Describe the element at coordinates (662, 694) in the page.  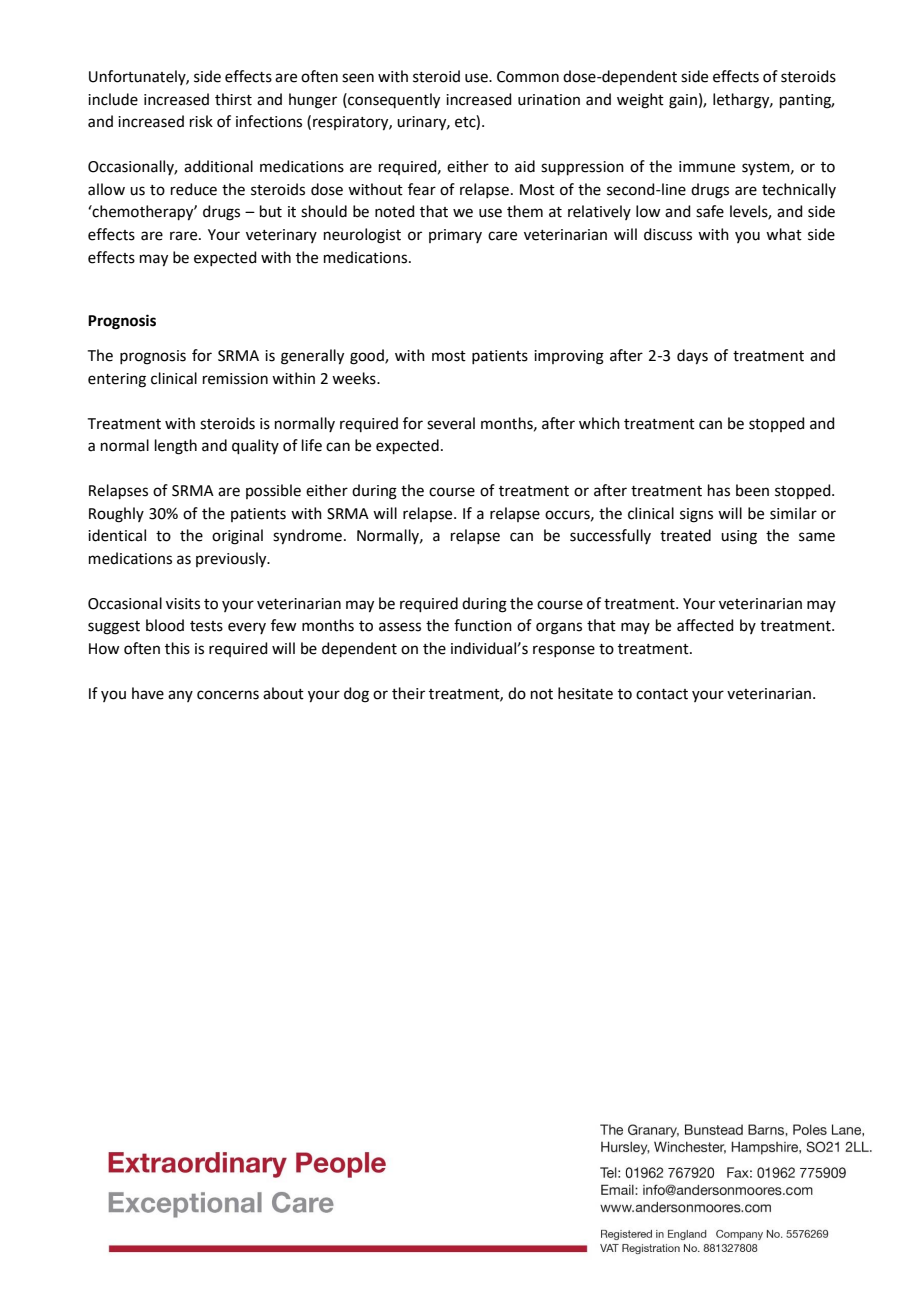
I see `contact` at that location.
